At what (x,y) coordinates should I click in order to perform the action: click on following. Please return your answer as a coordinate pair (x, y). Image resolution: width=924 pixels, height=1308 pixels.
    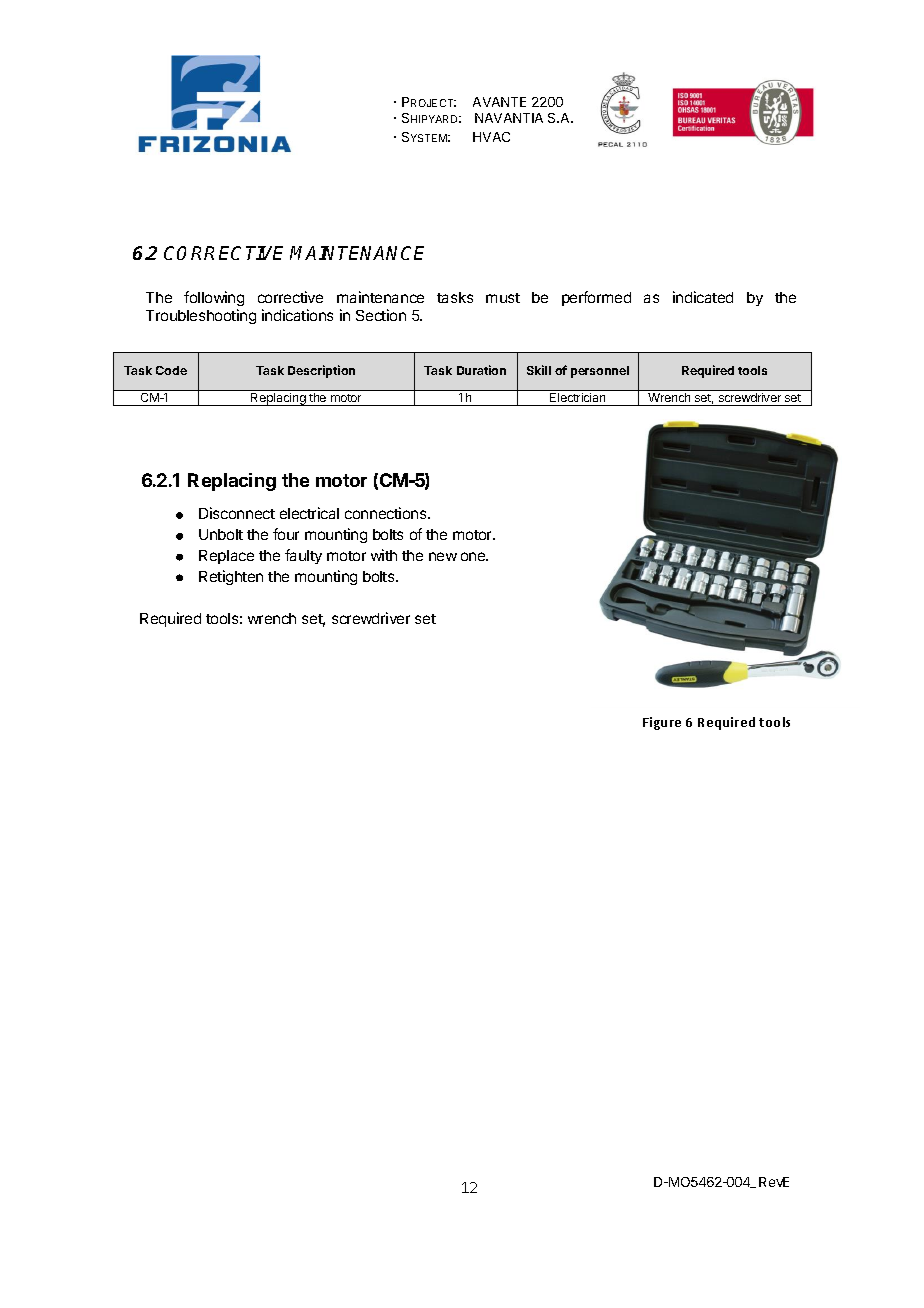
    Looking at the image, I should click on (214, 300).
